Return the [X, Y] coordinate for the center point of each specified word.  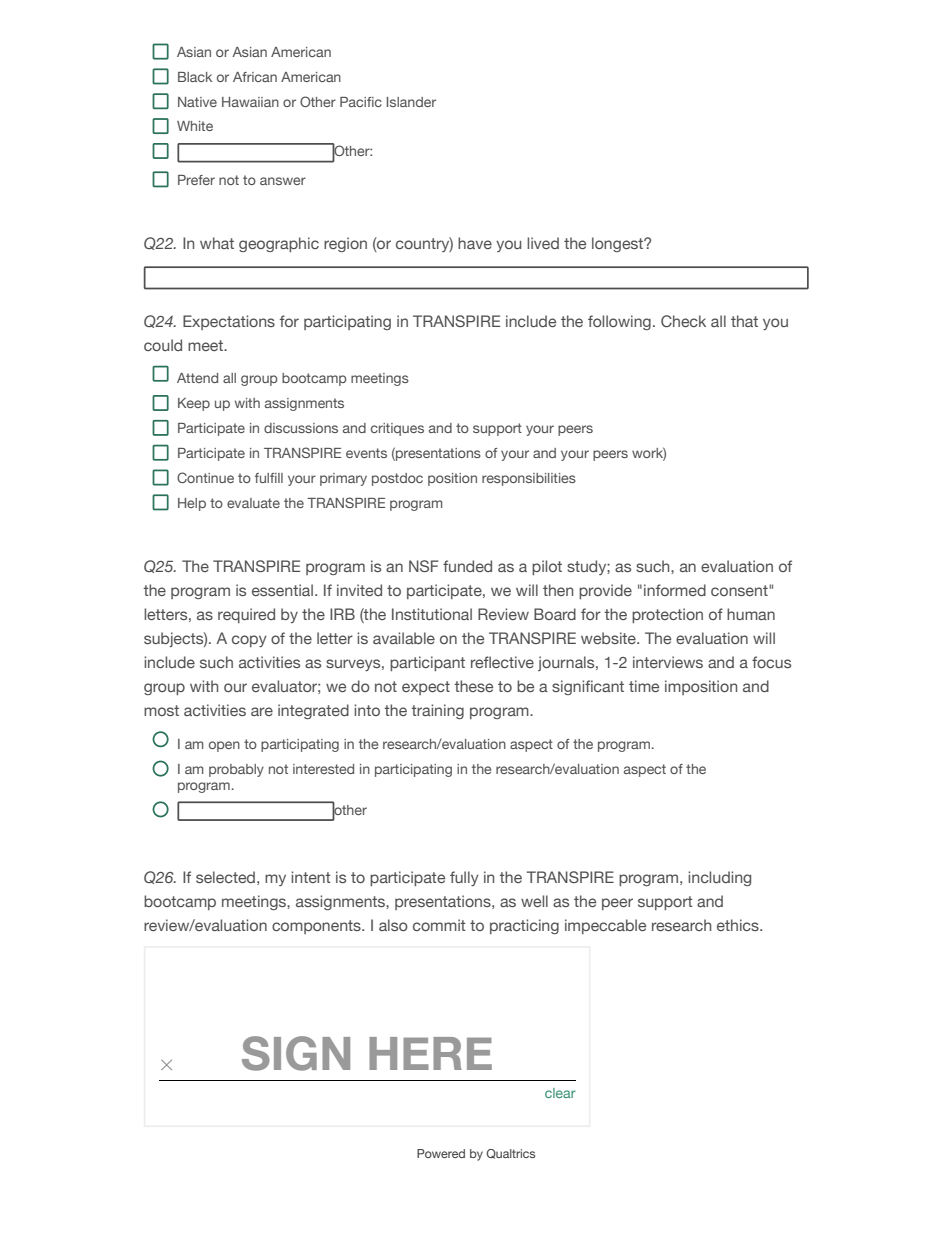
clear [560, 1093]
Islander [411, 102]
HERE [430, 1053]
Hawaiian [250, 102]
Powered [441, 1153]
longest [619, 244]
